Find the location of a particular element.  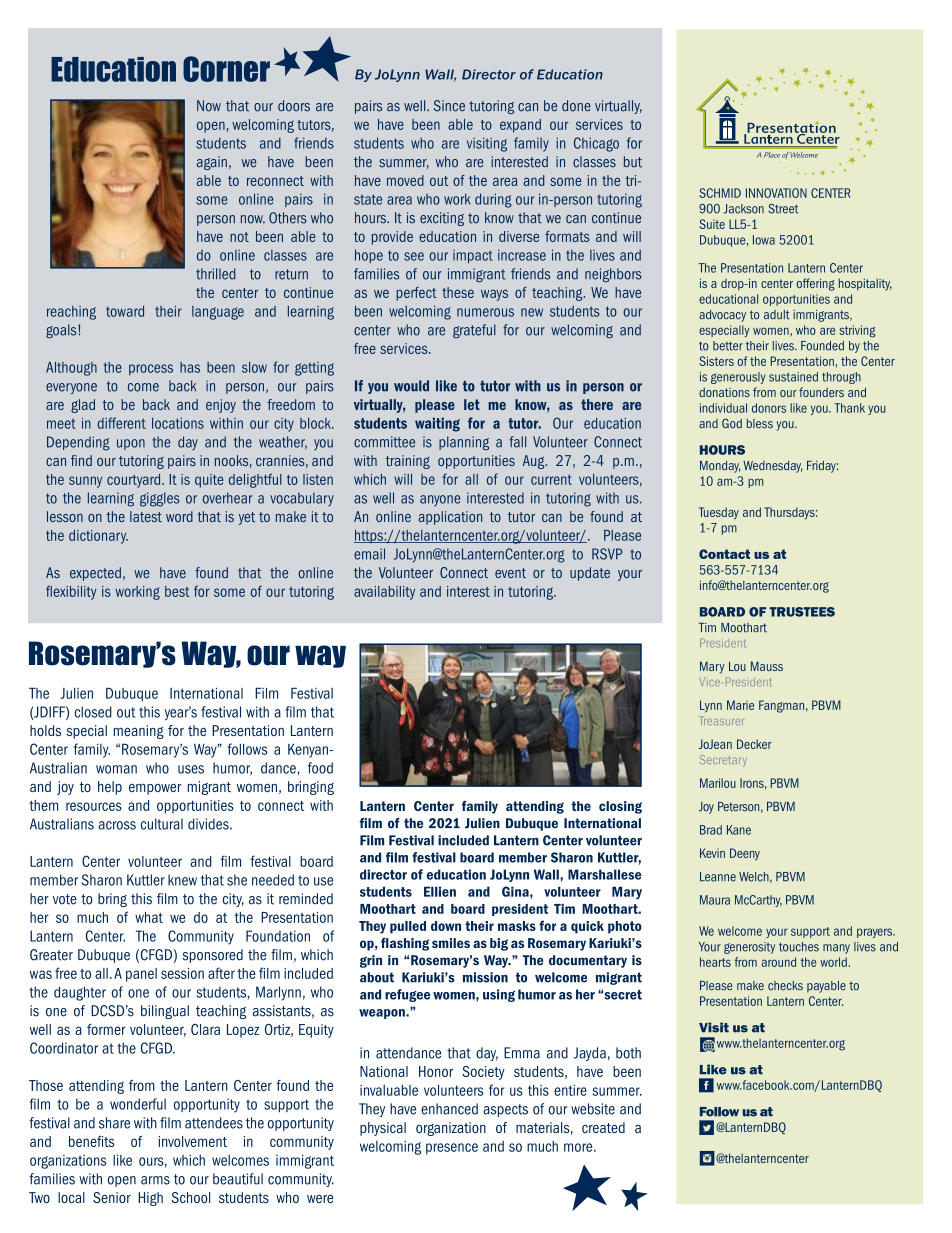

cultural is located at coordinates (162, 824).
